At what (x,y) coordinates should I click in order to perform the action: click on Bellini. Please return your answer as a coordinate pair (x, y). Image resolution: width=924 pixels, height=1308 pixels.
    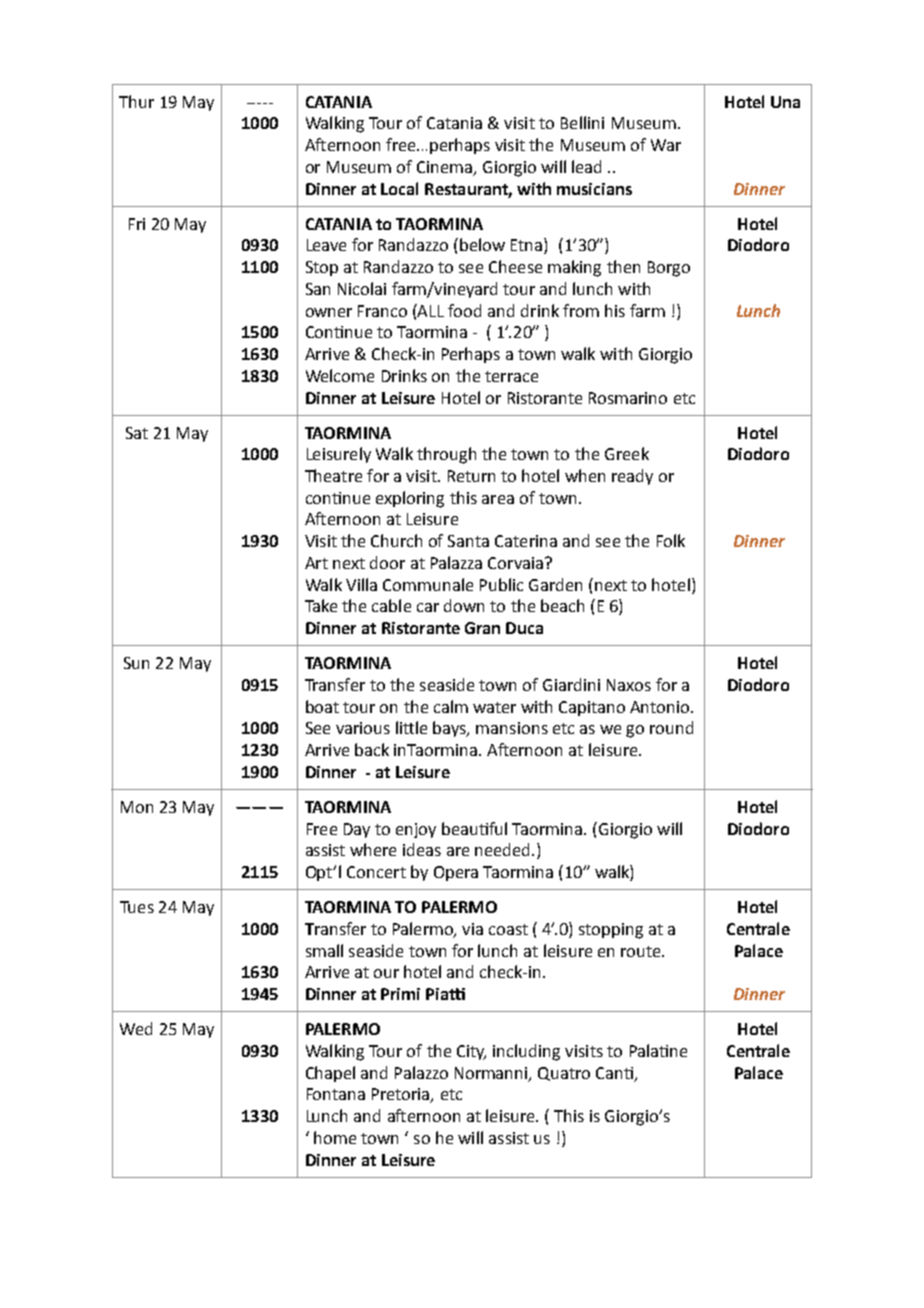
    Looking at the image, I should click on (582, 122).
